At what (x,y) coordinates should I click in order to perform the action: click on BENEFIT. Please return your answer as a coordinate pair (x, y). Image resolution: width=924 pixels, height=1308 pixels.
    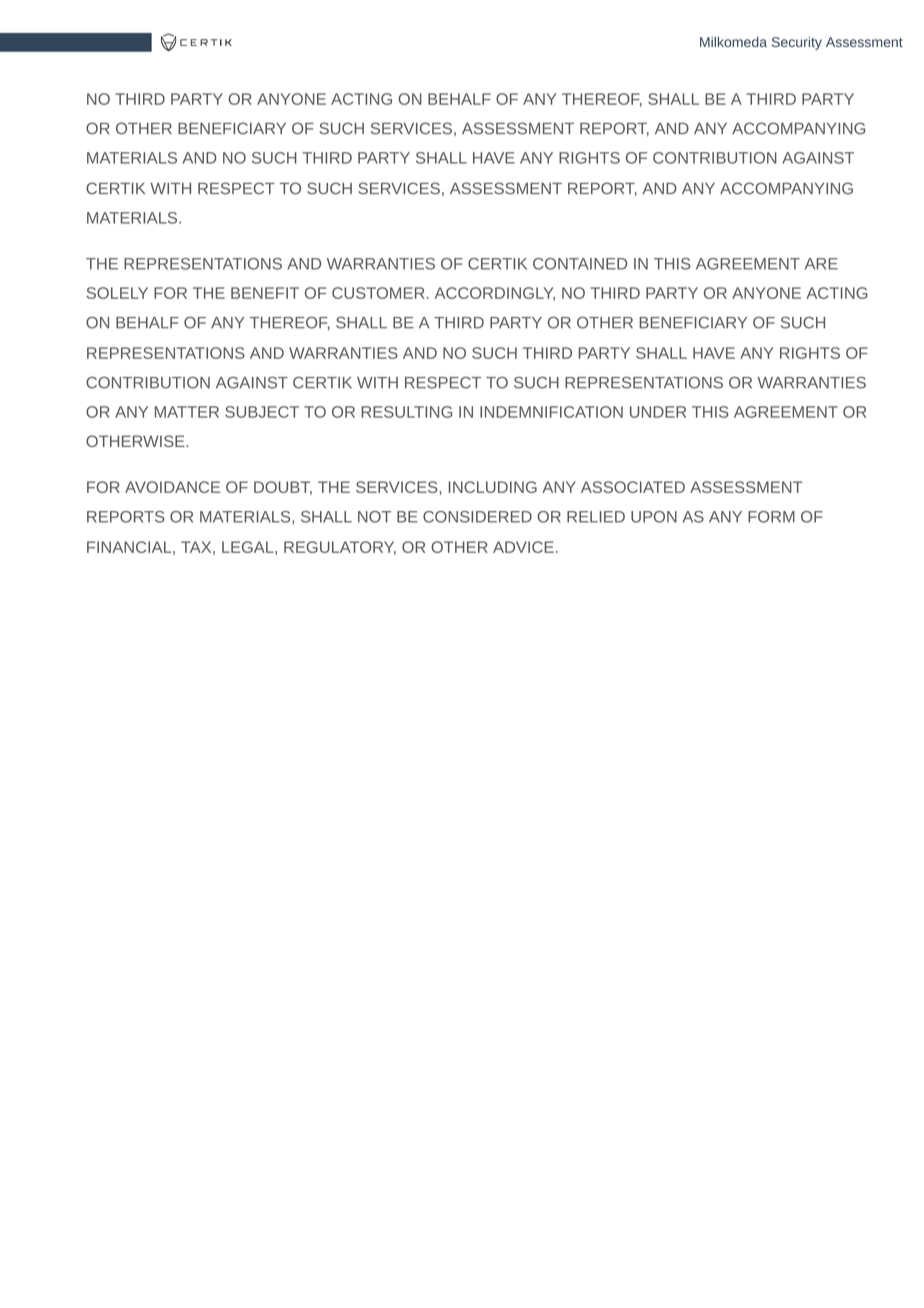
    Looking at the image, I should click on (265, 293).
